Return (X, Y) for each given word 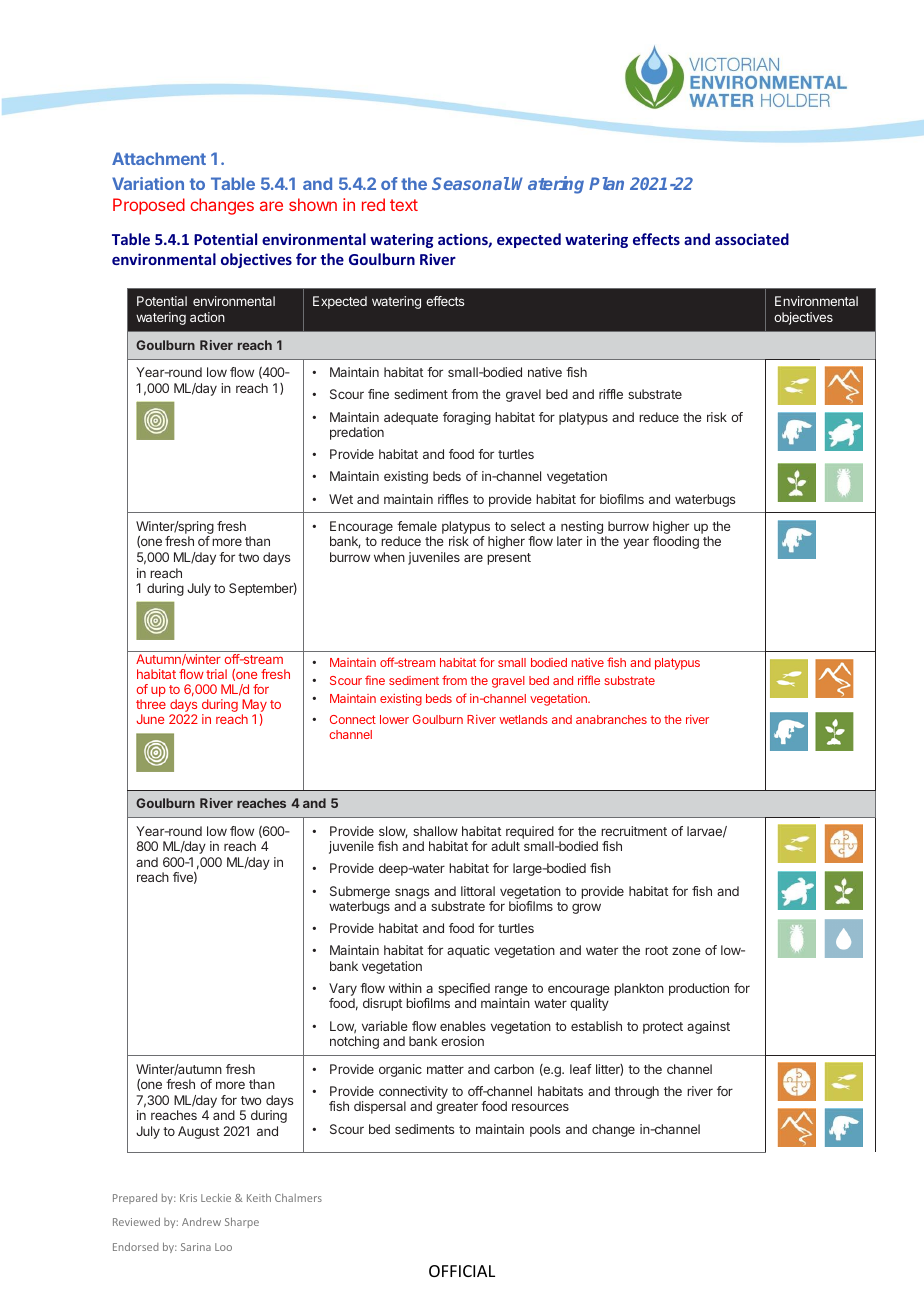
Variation (148, 183)
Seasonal (471, 183)
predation (357, 433)
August (198, 1132)
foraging (467, 418)
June (150, 719)
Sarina (196, 1247)
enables (463, 1026)
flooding (676, 542)
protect (663, 1028)
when (389, 557)
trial (216, 674)
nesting (582, 529)
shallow (435, 831)
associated (752, 239)
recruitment (634, 831)
